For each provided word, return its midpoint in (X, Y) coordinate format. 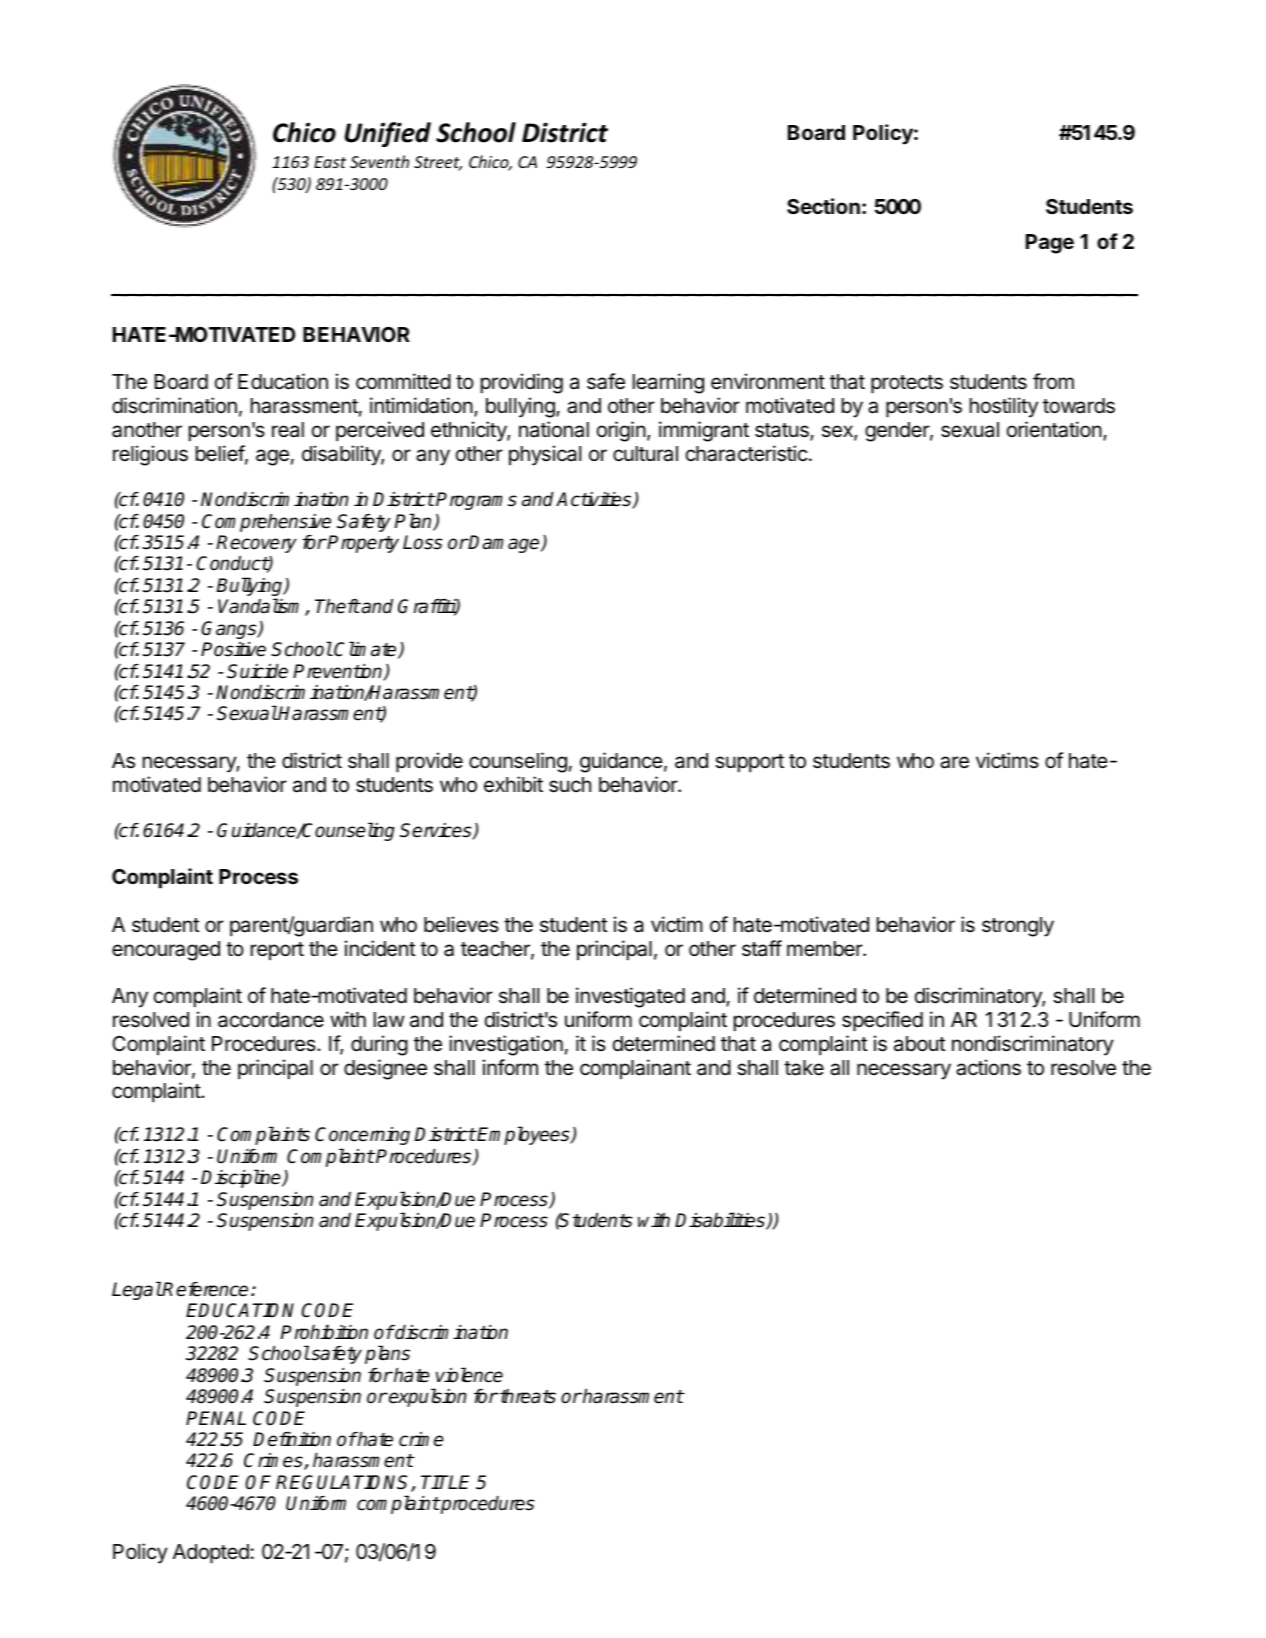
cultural (645, 454)
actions (988, 1067)
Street (438, 163)
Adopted (211, 1554)
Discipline (242, 1178)
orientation (1054, 429)
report (277, 951)
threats (527, 1396)
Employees (524, 1135)
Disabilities (721, 1221)
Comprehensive (266, 523)
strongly (1018, 927)
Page (1050, 244)
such (570, 785)
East (330, 162)
